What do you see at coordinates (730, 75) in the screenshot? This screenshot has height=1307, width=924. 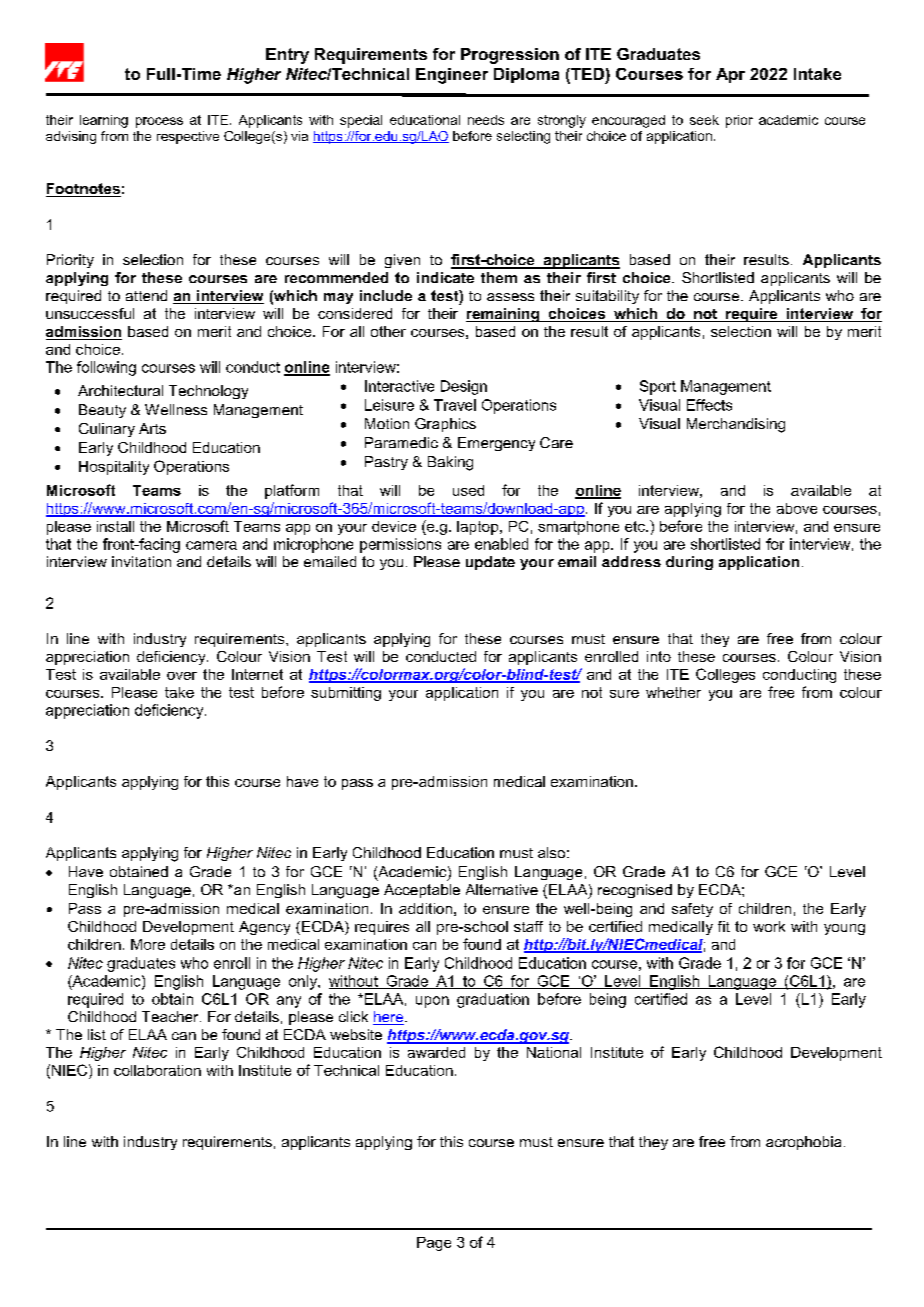 I see `Apr` at bounding box center [730, 75].
